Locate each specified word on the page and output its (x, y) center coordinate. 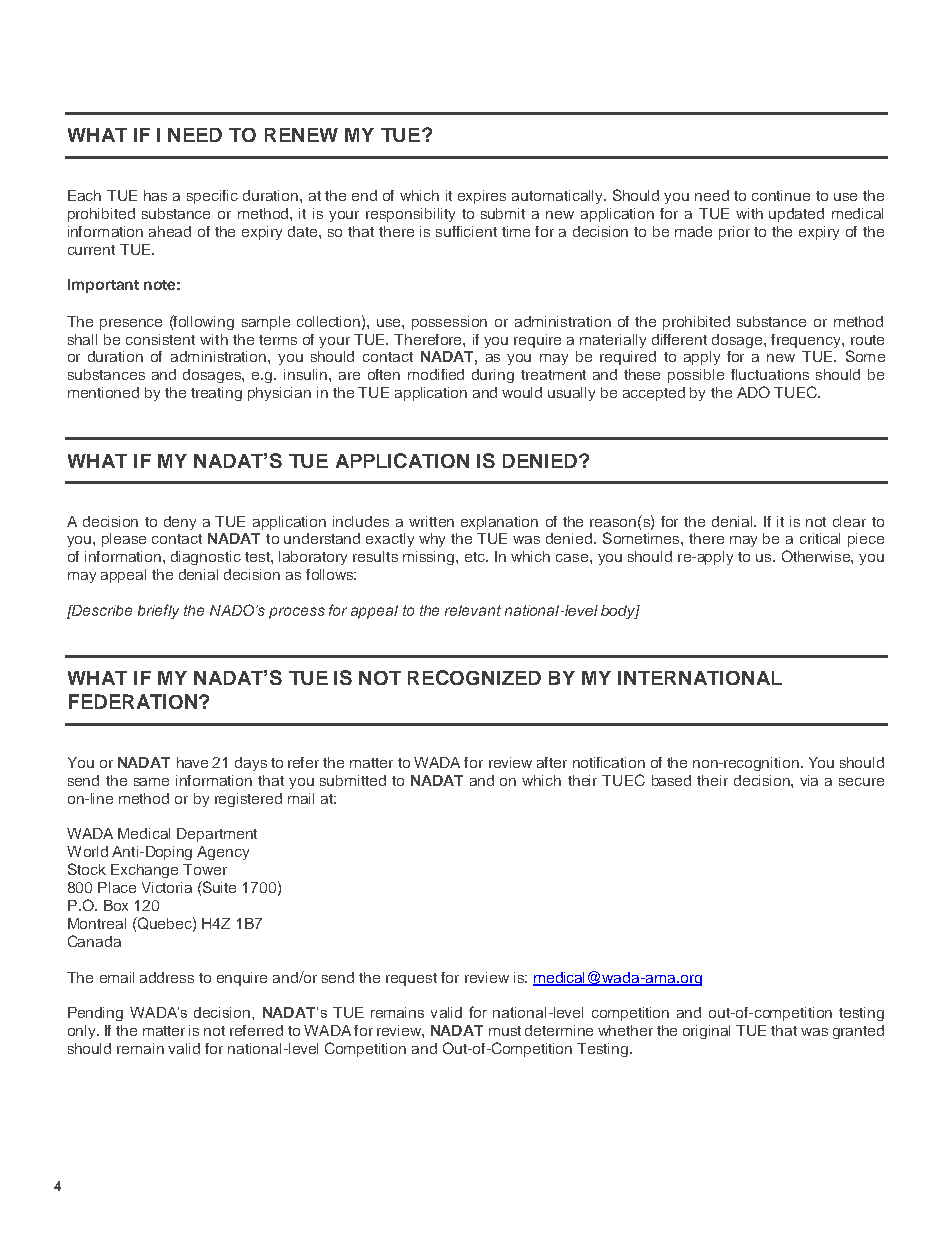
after (552, 762)
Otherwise (817, 556)
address (167, 977)
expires (482, 197)
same (151, 782)
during (493, 376)
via (809, 780)
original (706, 1032)
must (505, 1031)
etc (476, 557)
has (155, 195)
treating (216, 394)
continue (781, 195)
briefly (158, 611)
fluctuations (770, 374)
